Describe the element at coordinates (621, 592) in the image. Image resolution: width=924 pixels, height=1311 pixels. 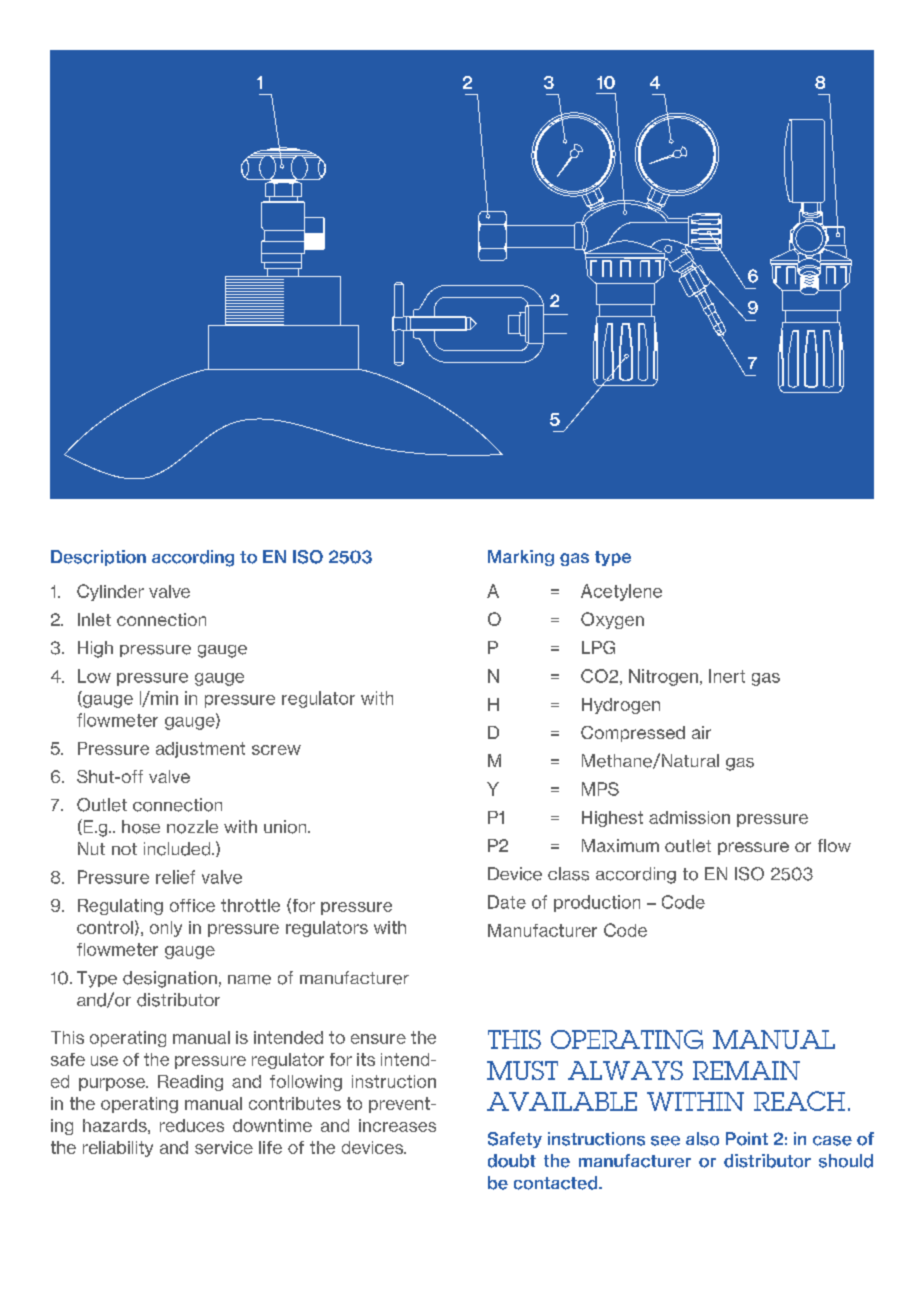
I see `Acetylene` at that location.
